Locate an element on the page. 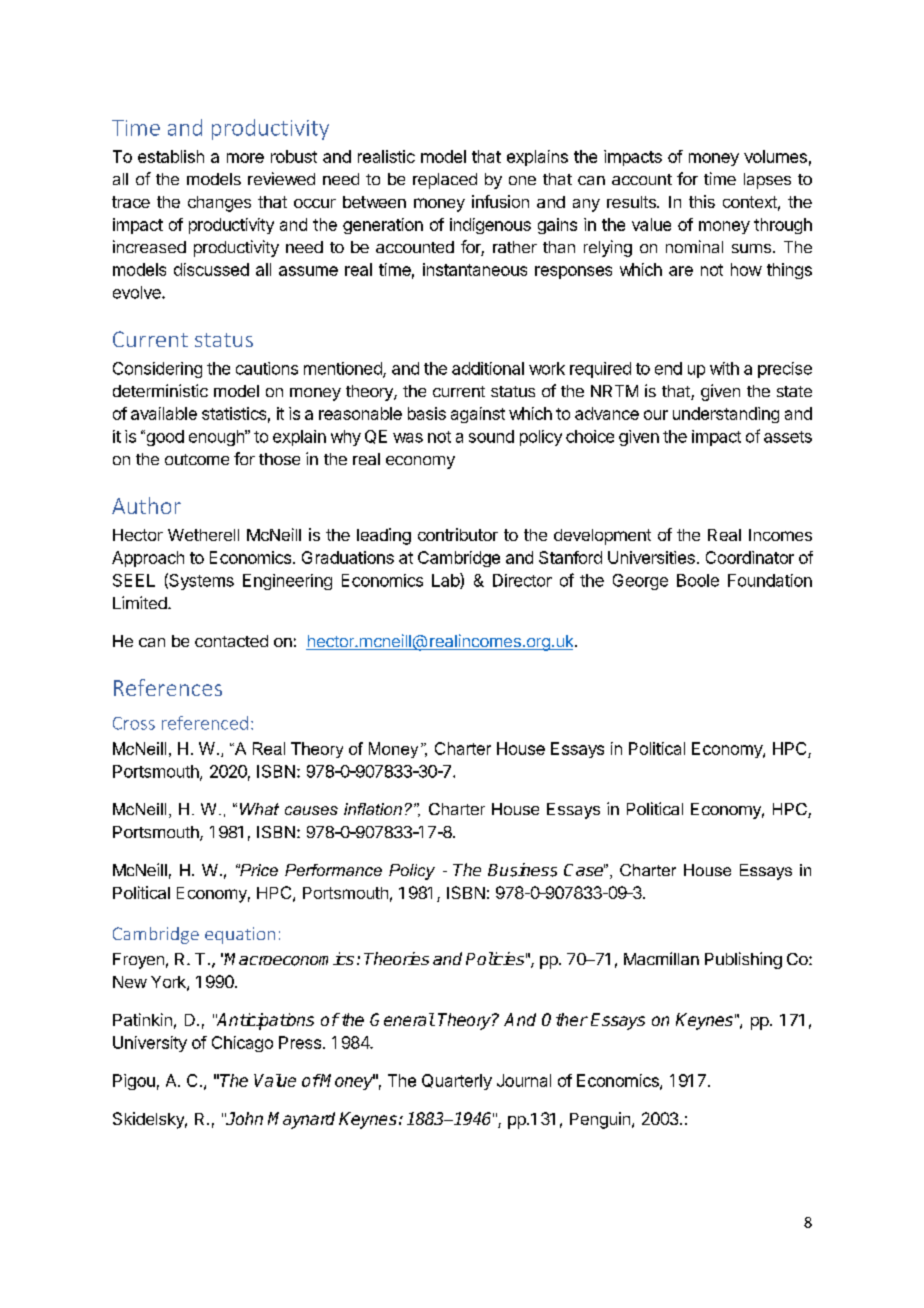 This image has height=1308, width=924. Publishing is located at coordinates (743, 960).
